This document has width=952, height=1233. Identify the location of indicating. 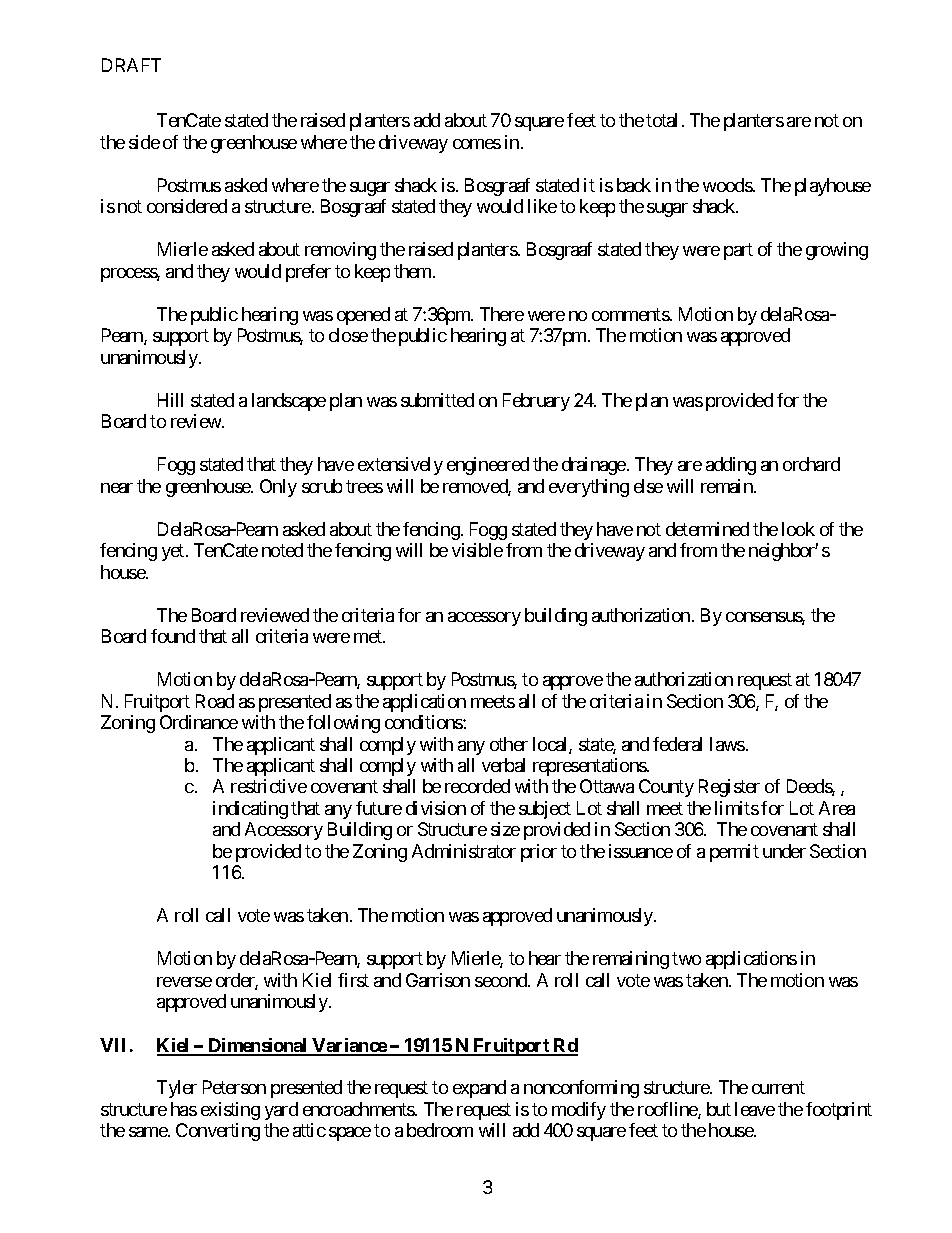
(250, 810).
